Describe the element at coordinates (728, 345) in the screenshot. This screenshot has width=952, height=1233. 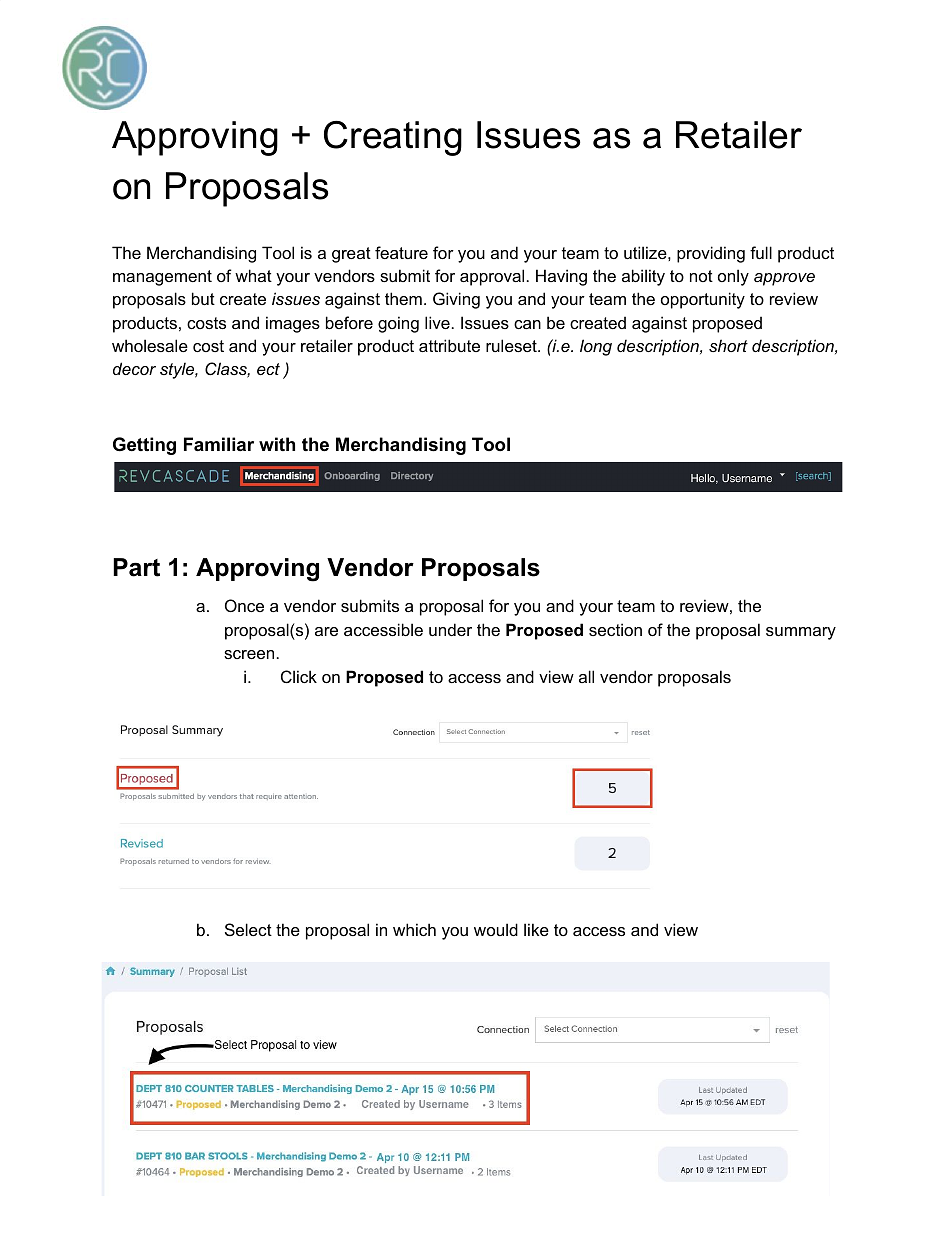
I see `short` at that location.
